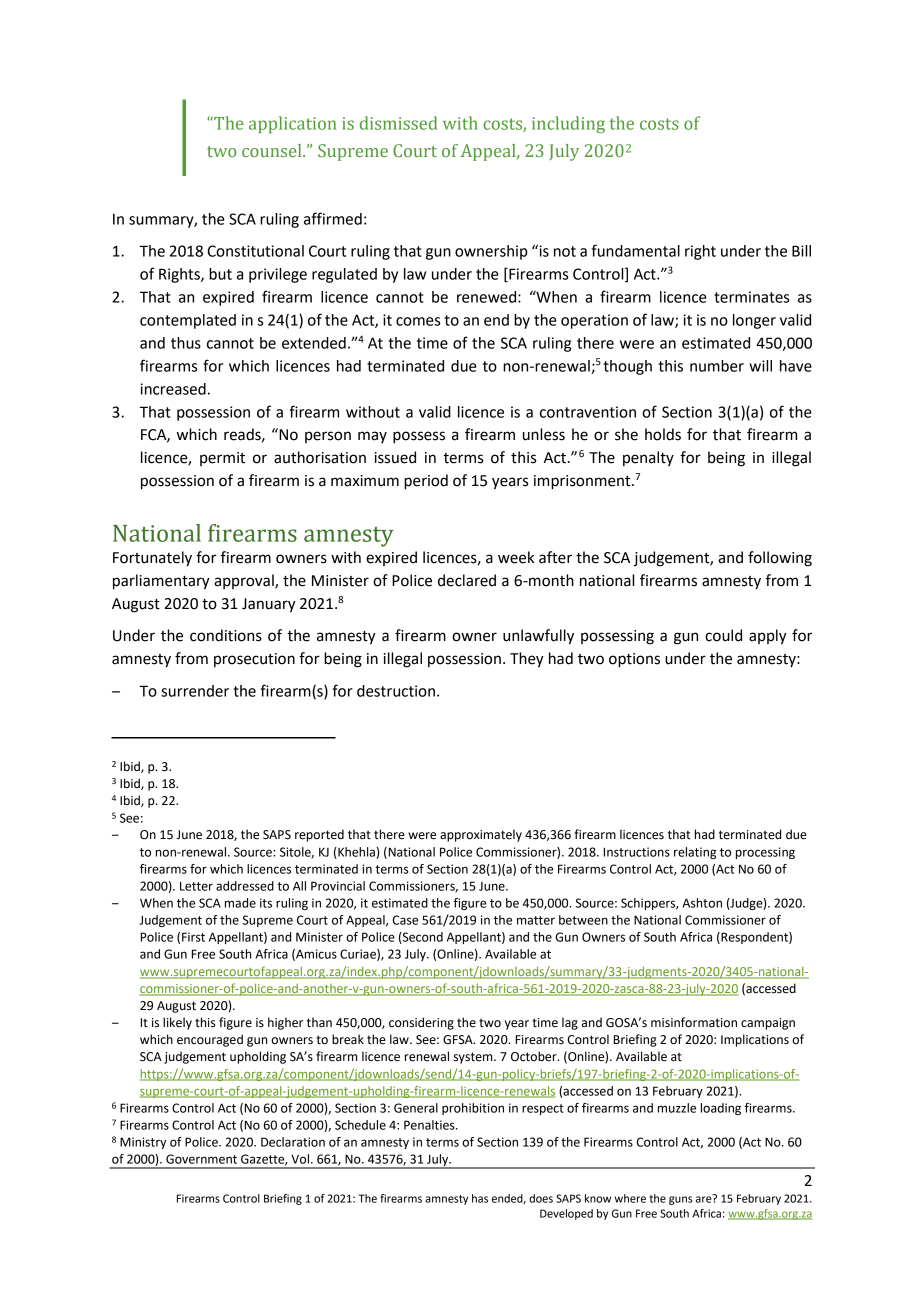  Describe the element at coordinates (398, 123) in the screenshot. I see `dismissed` at that location.
